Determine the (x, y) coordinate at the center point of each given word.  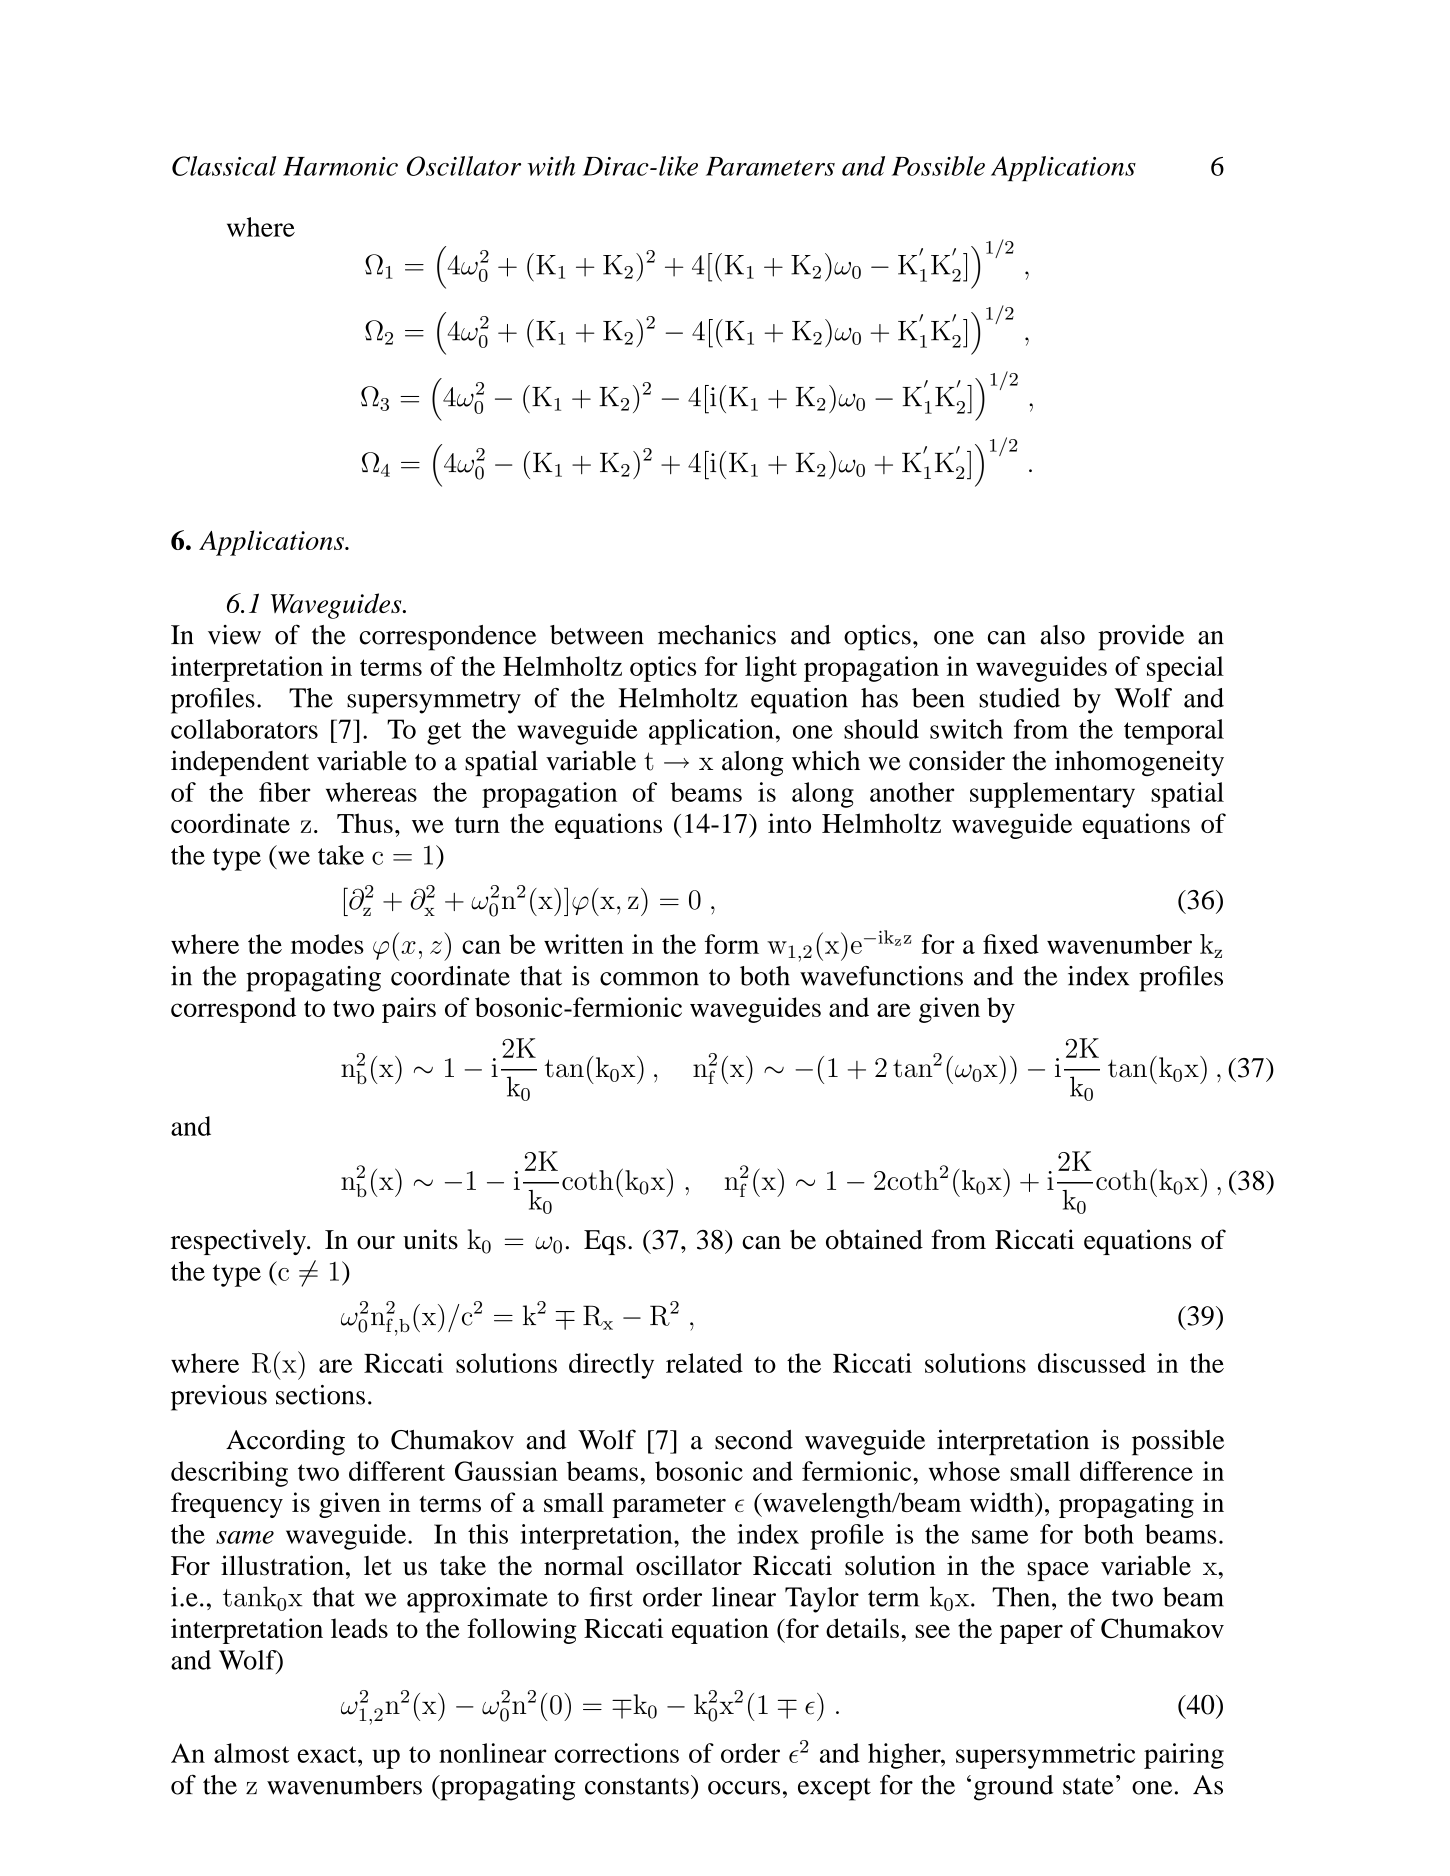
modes (327, 944)
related (704, 1363)
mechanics (717, 635)
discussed (1092, 1363)
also (1062, 635)
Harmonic (340, 166)
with (551, 166)
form (732, 944)
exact (328, 1754)
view (234, 635)
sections (320, 1395)
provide (1141, 637)
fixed (1011, 944)
